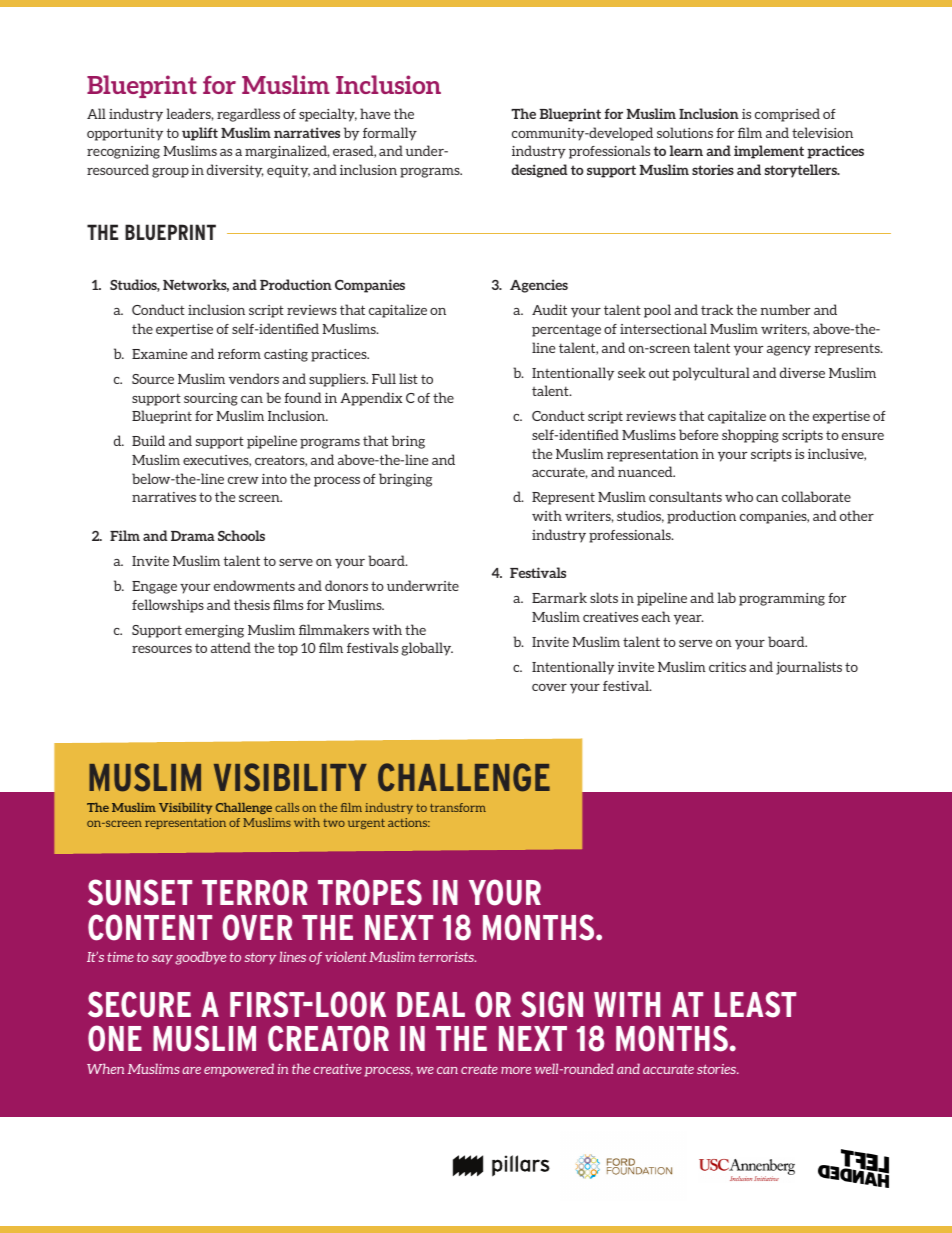  What do you see at coordinates (191, 1070) in the document?
I see `are` at bounding box center [191, 1070].
